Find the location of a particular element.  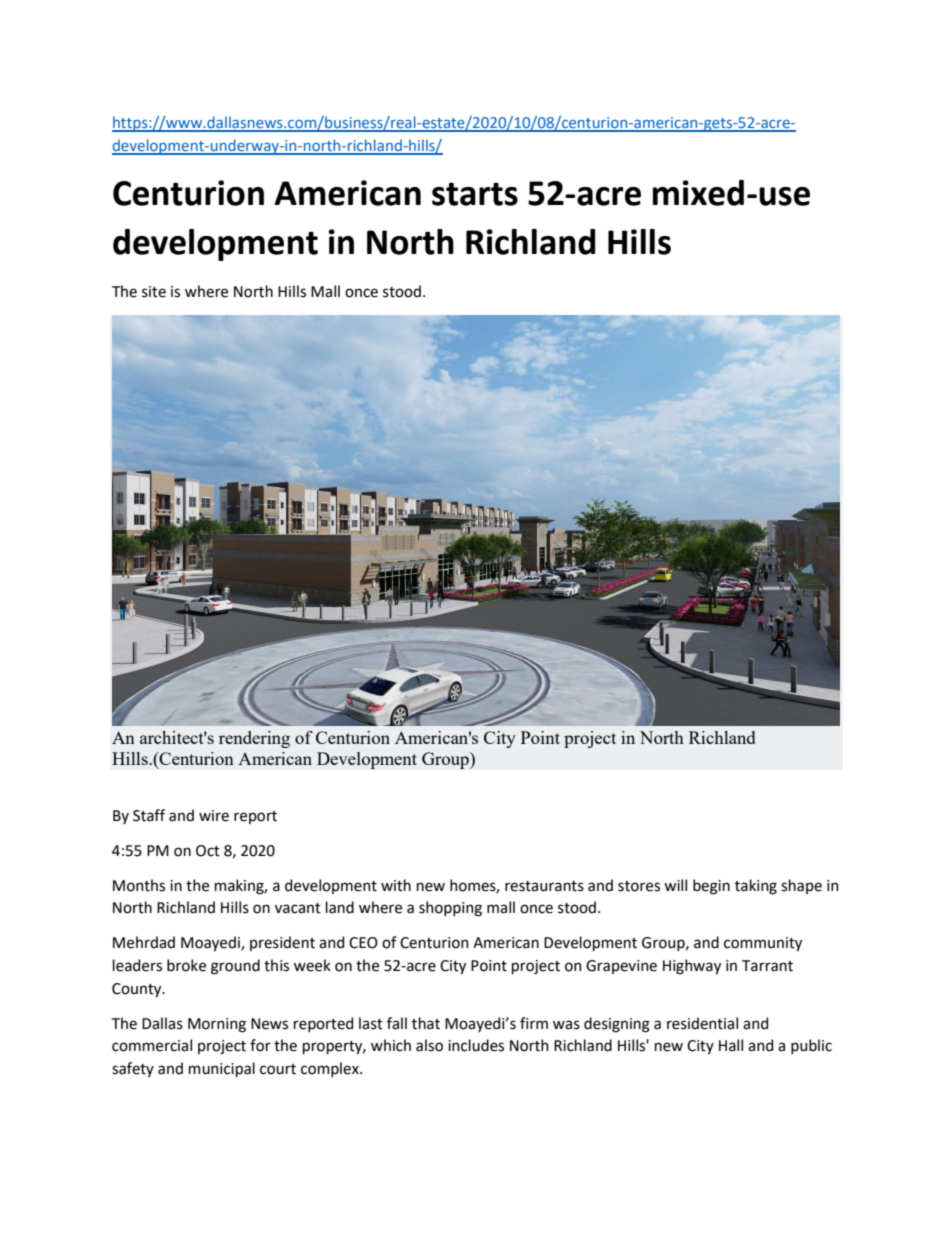

wire is located at coordinates (214, 816).
